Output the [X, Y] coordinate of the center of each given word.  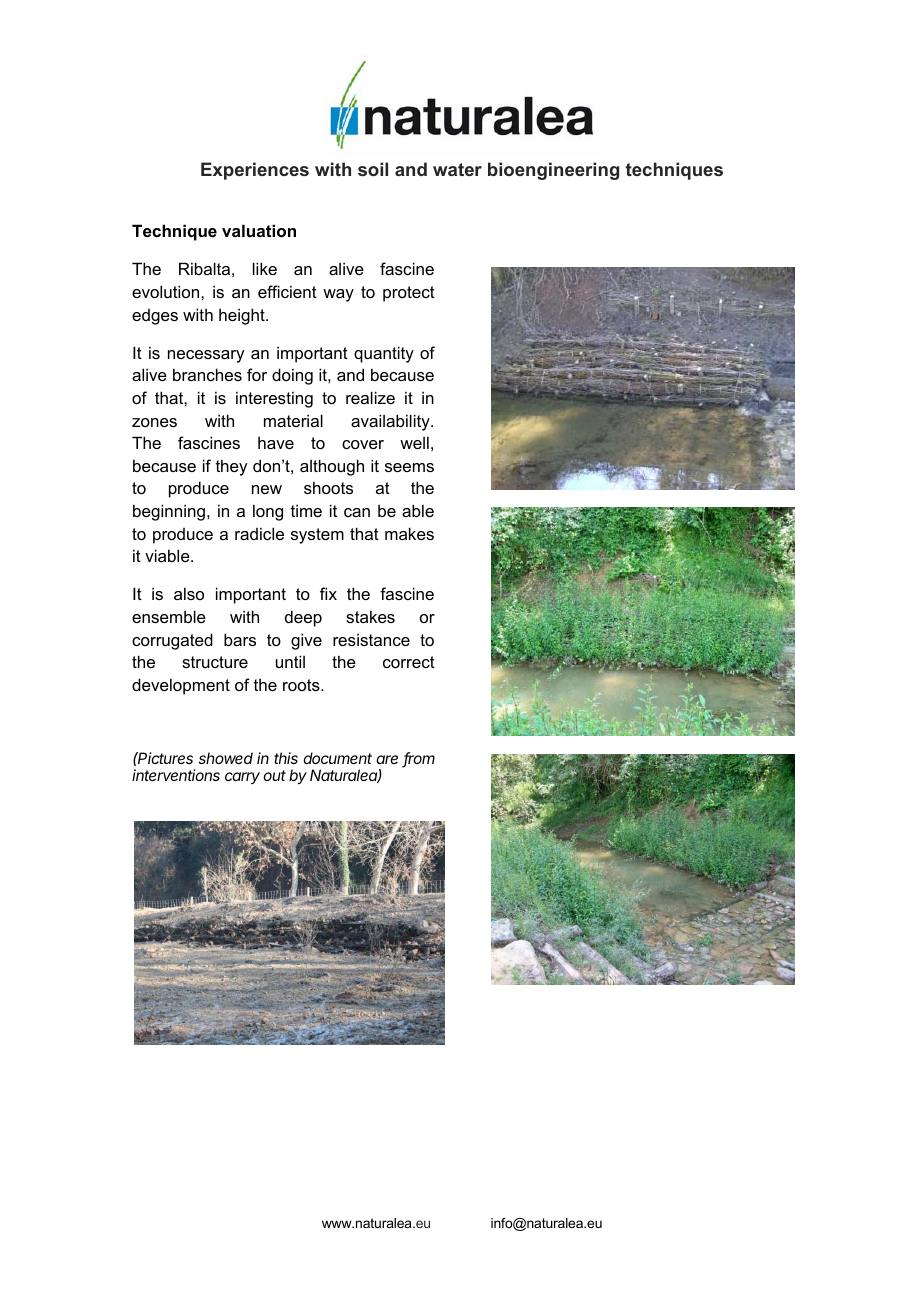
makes [409, 533]
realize [370, 397]
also [189, 593]
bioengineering [553, 171]
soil [373, 169]
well [414, 442]
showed [226, 758]
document [337, 758]
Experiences [255, 171]
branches [207, 374]
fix [328, 593]
